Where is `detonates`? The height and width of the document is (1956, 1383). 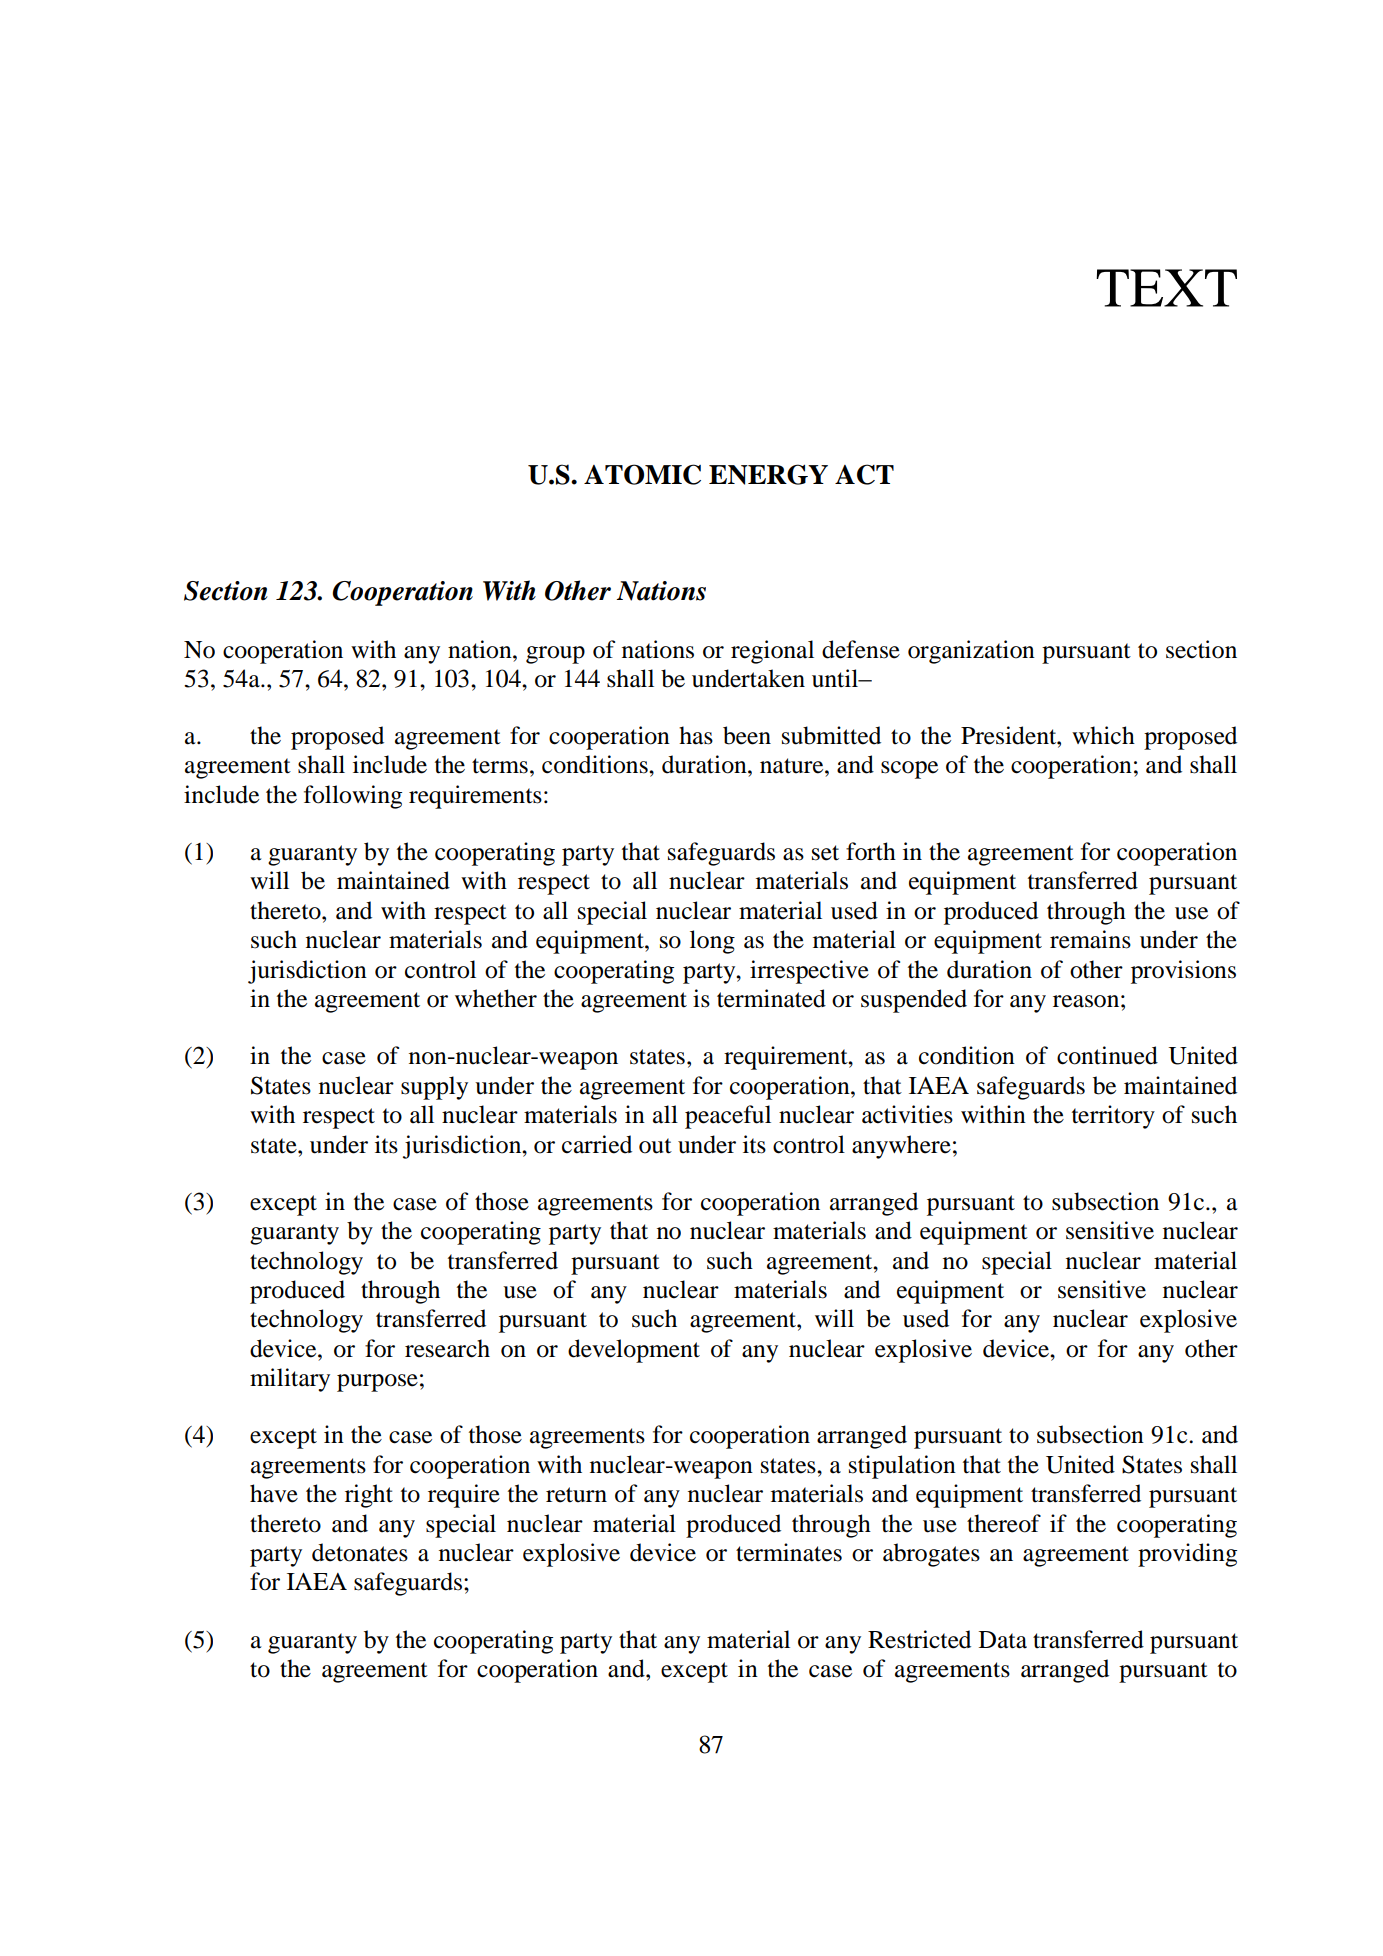 detonates is located at coordinates (360, 1552).
